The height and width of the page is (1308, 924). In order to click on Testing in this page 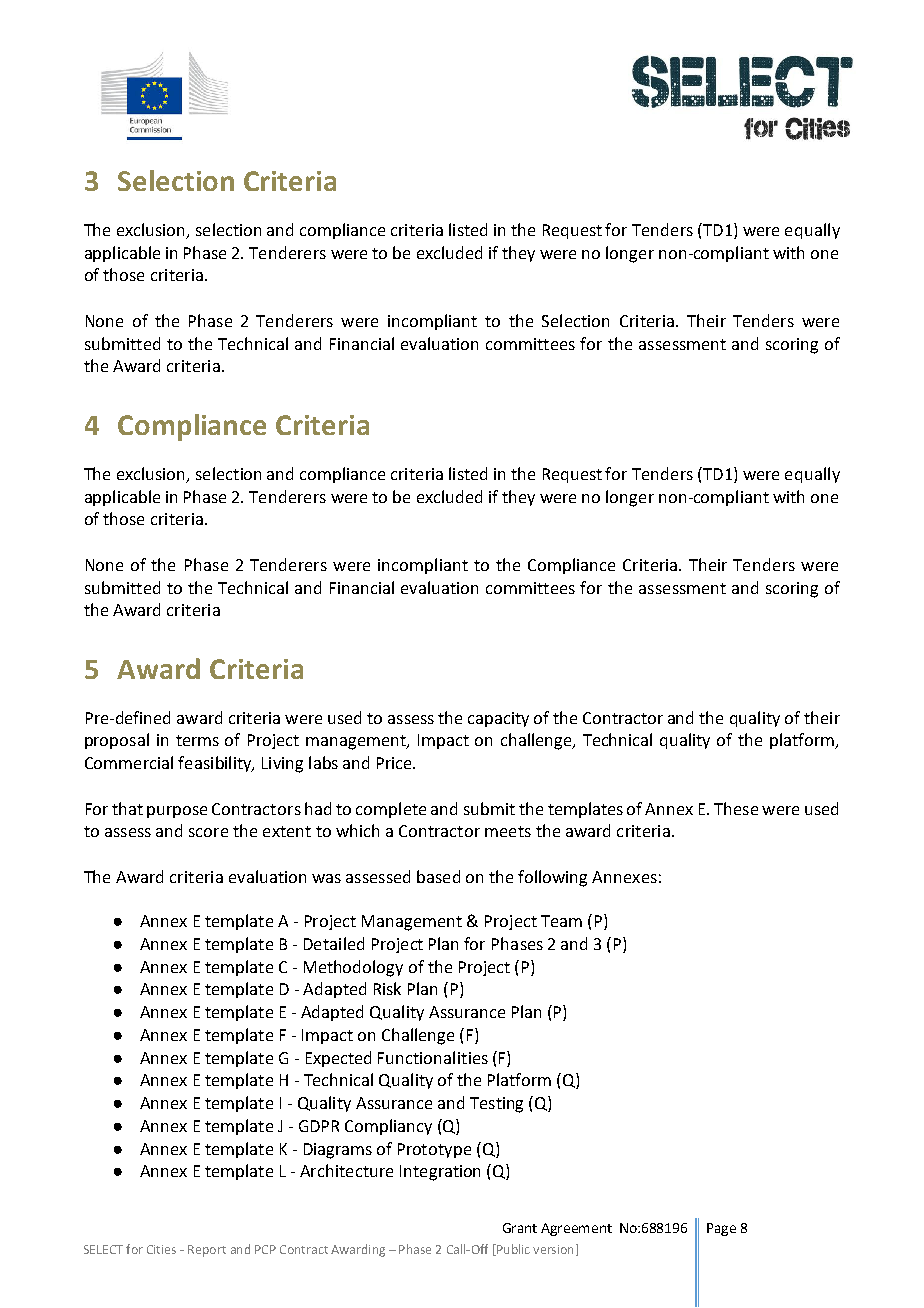, I will do `click(496, 1105)`.
